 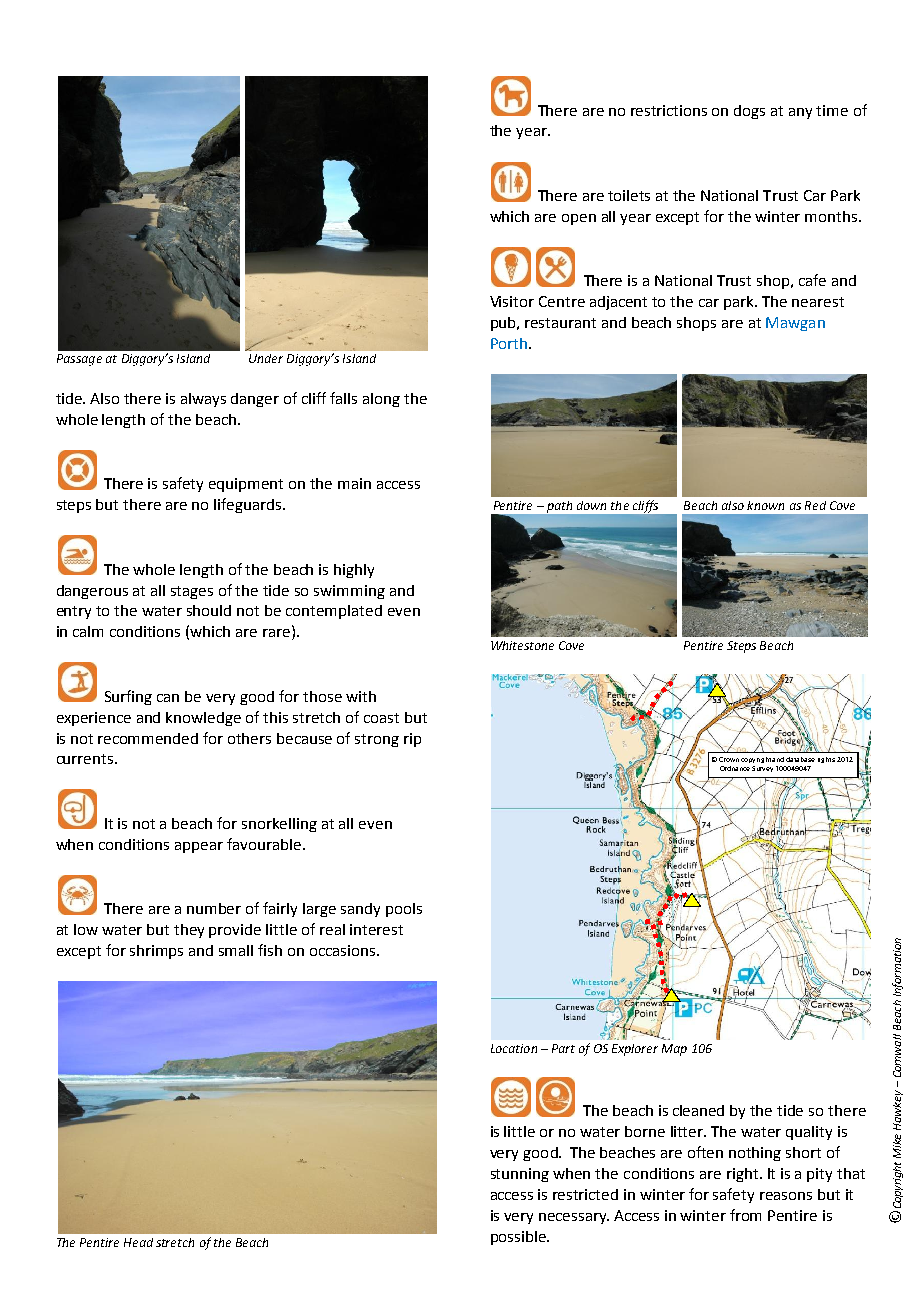 What do you see at coordinates (381, 400) in the page?
I see `along` at bounding box center [381, 400].
